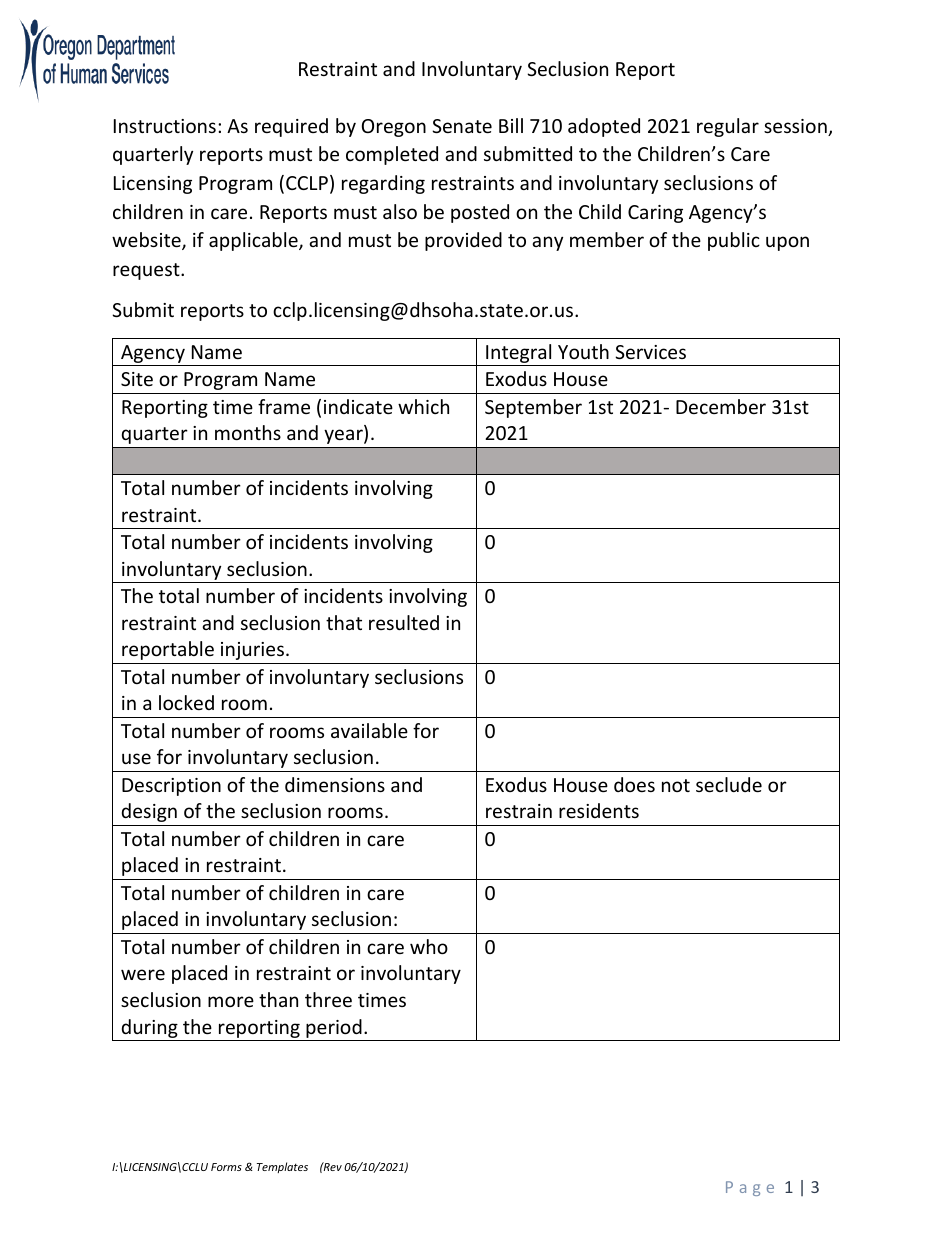 This image has width=952, height=1233. Describe the element at coordinates (334, 1030) in the image. I see `period` at that location.
